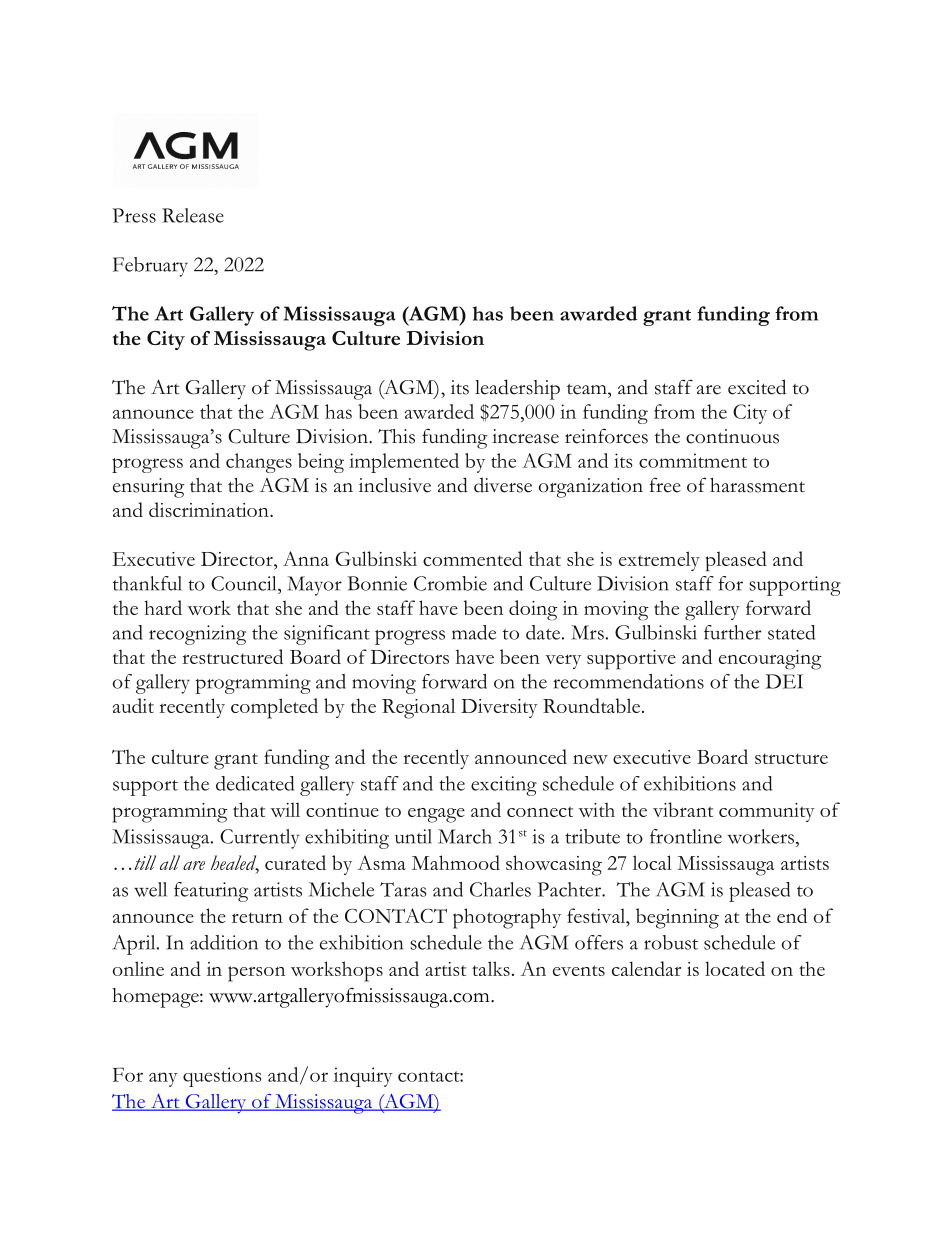 The height and width of the screenshot is (1233, 952). What do you see at coordinates (517, 389) in the screenshot?
I see `leadership` at bounding box center [517, 389].
